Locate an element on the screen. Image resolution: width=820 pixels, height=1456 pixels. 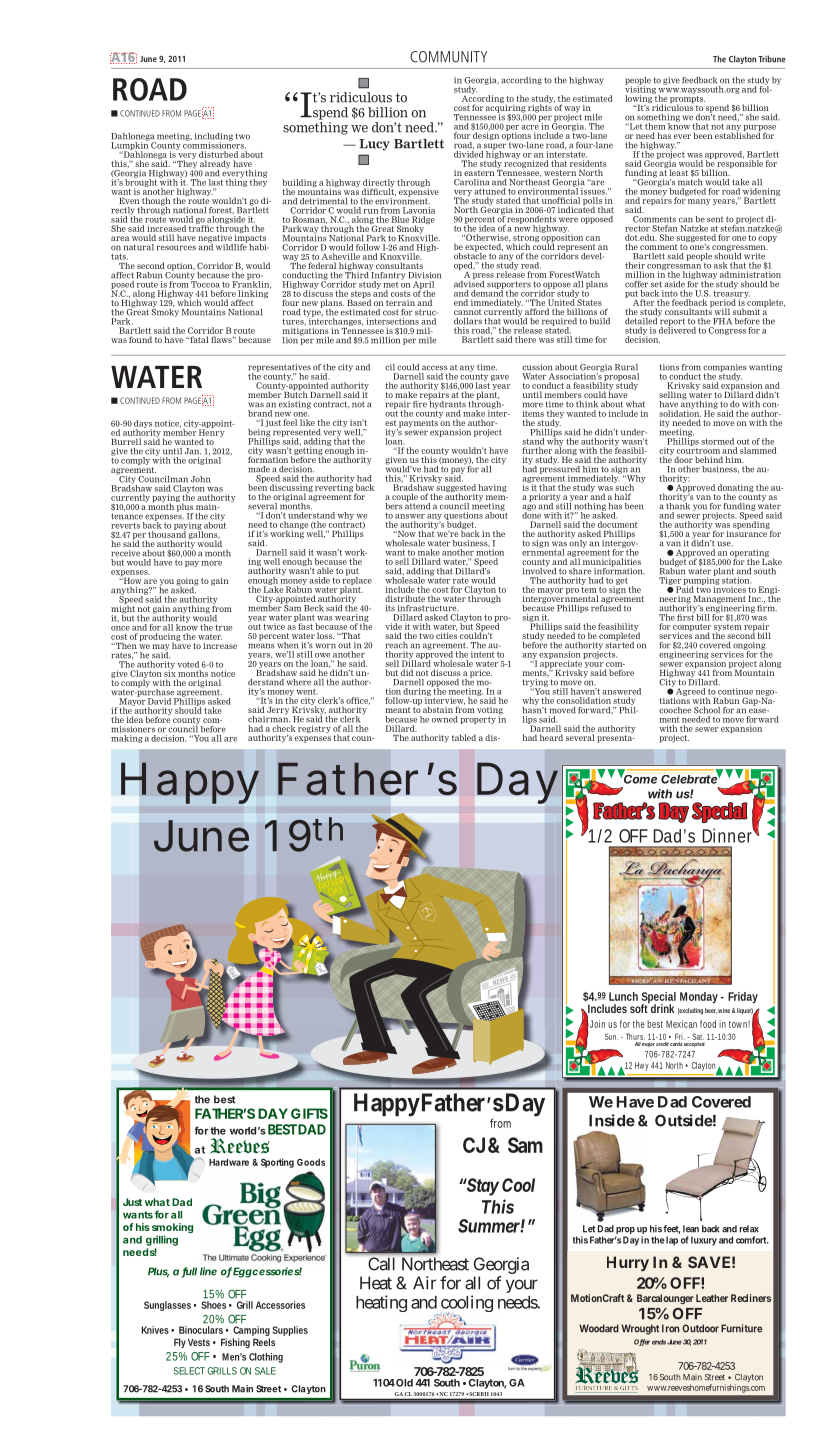
making is located at coordinates (127, 739).
